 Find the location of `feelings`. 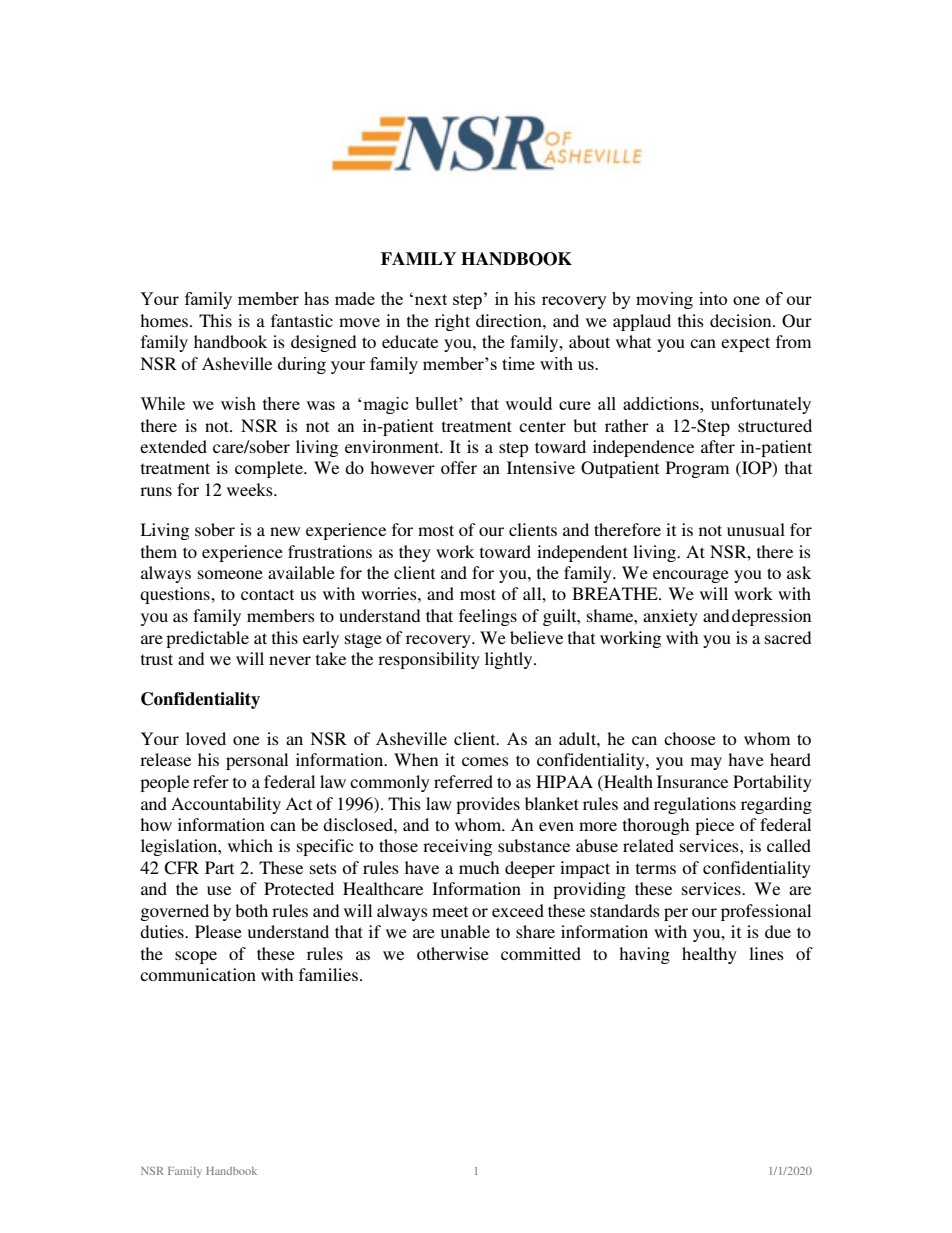

feelings is located at coordinates (488, 617).
